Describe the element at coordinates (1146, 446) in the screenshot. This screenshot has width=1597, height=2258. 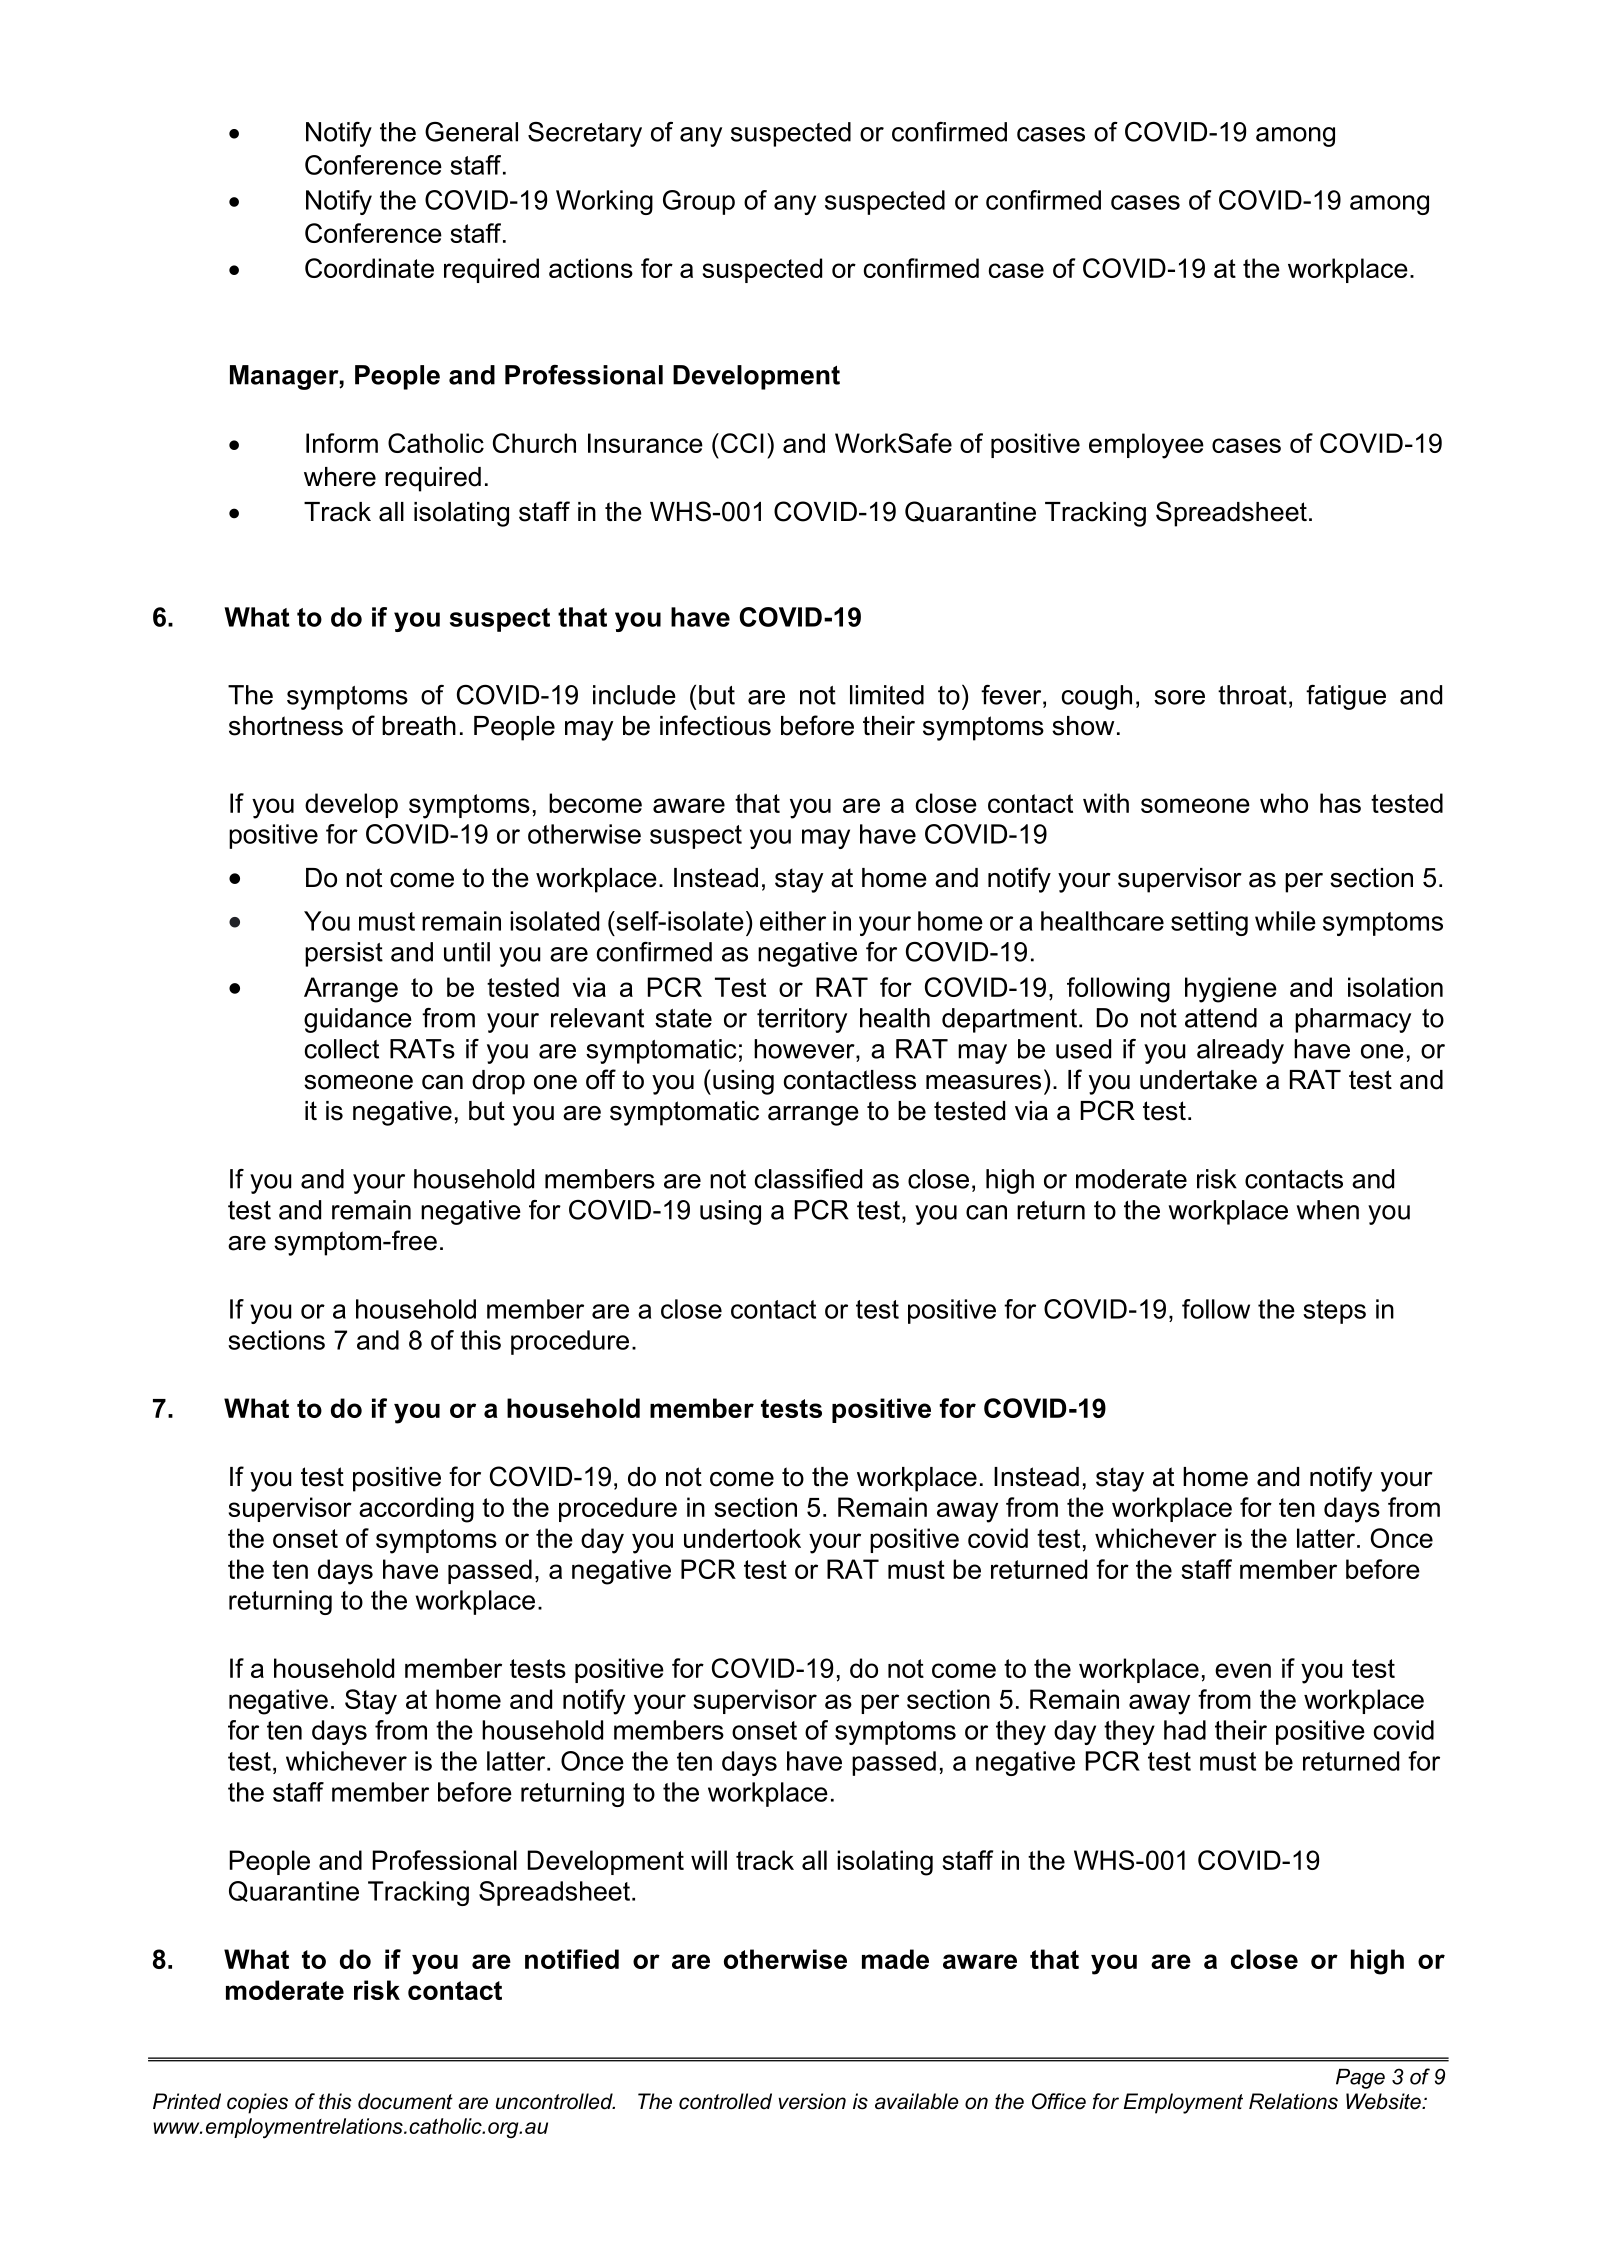
I see `employee` at that location.
